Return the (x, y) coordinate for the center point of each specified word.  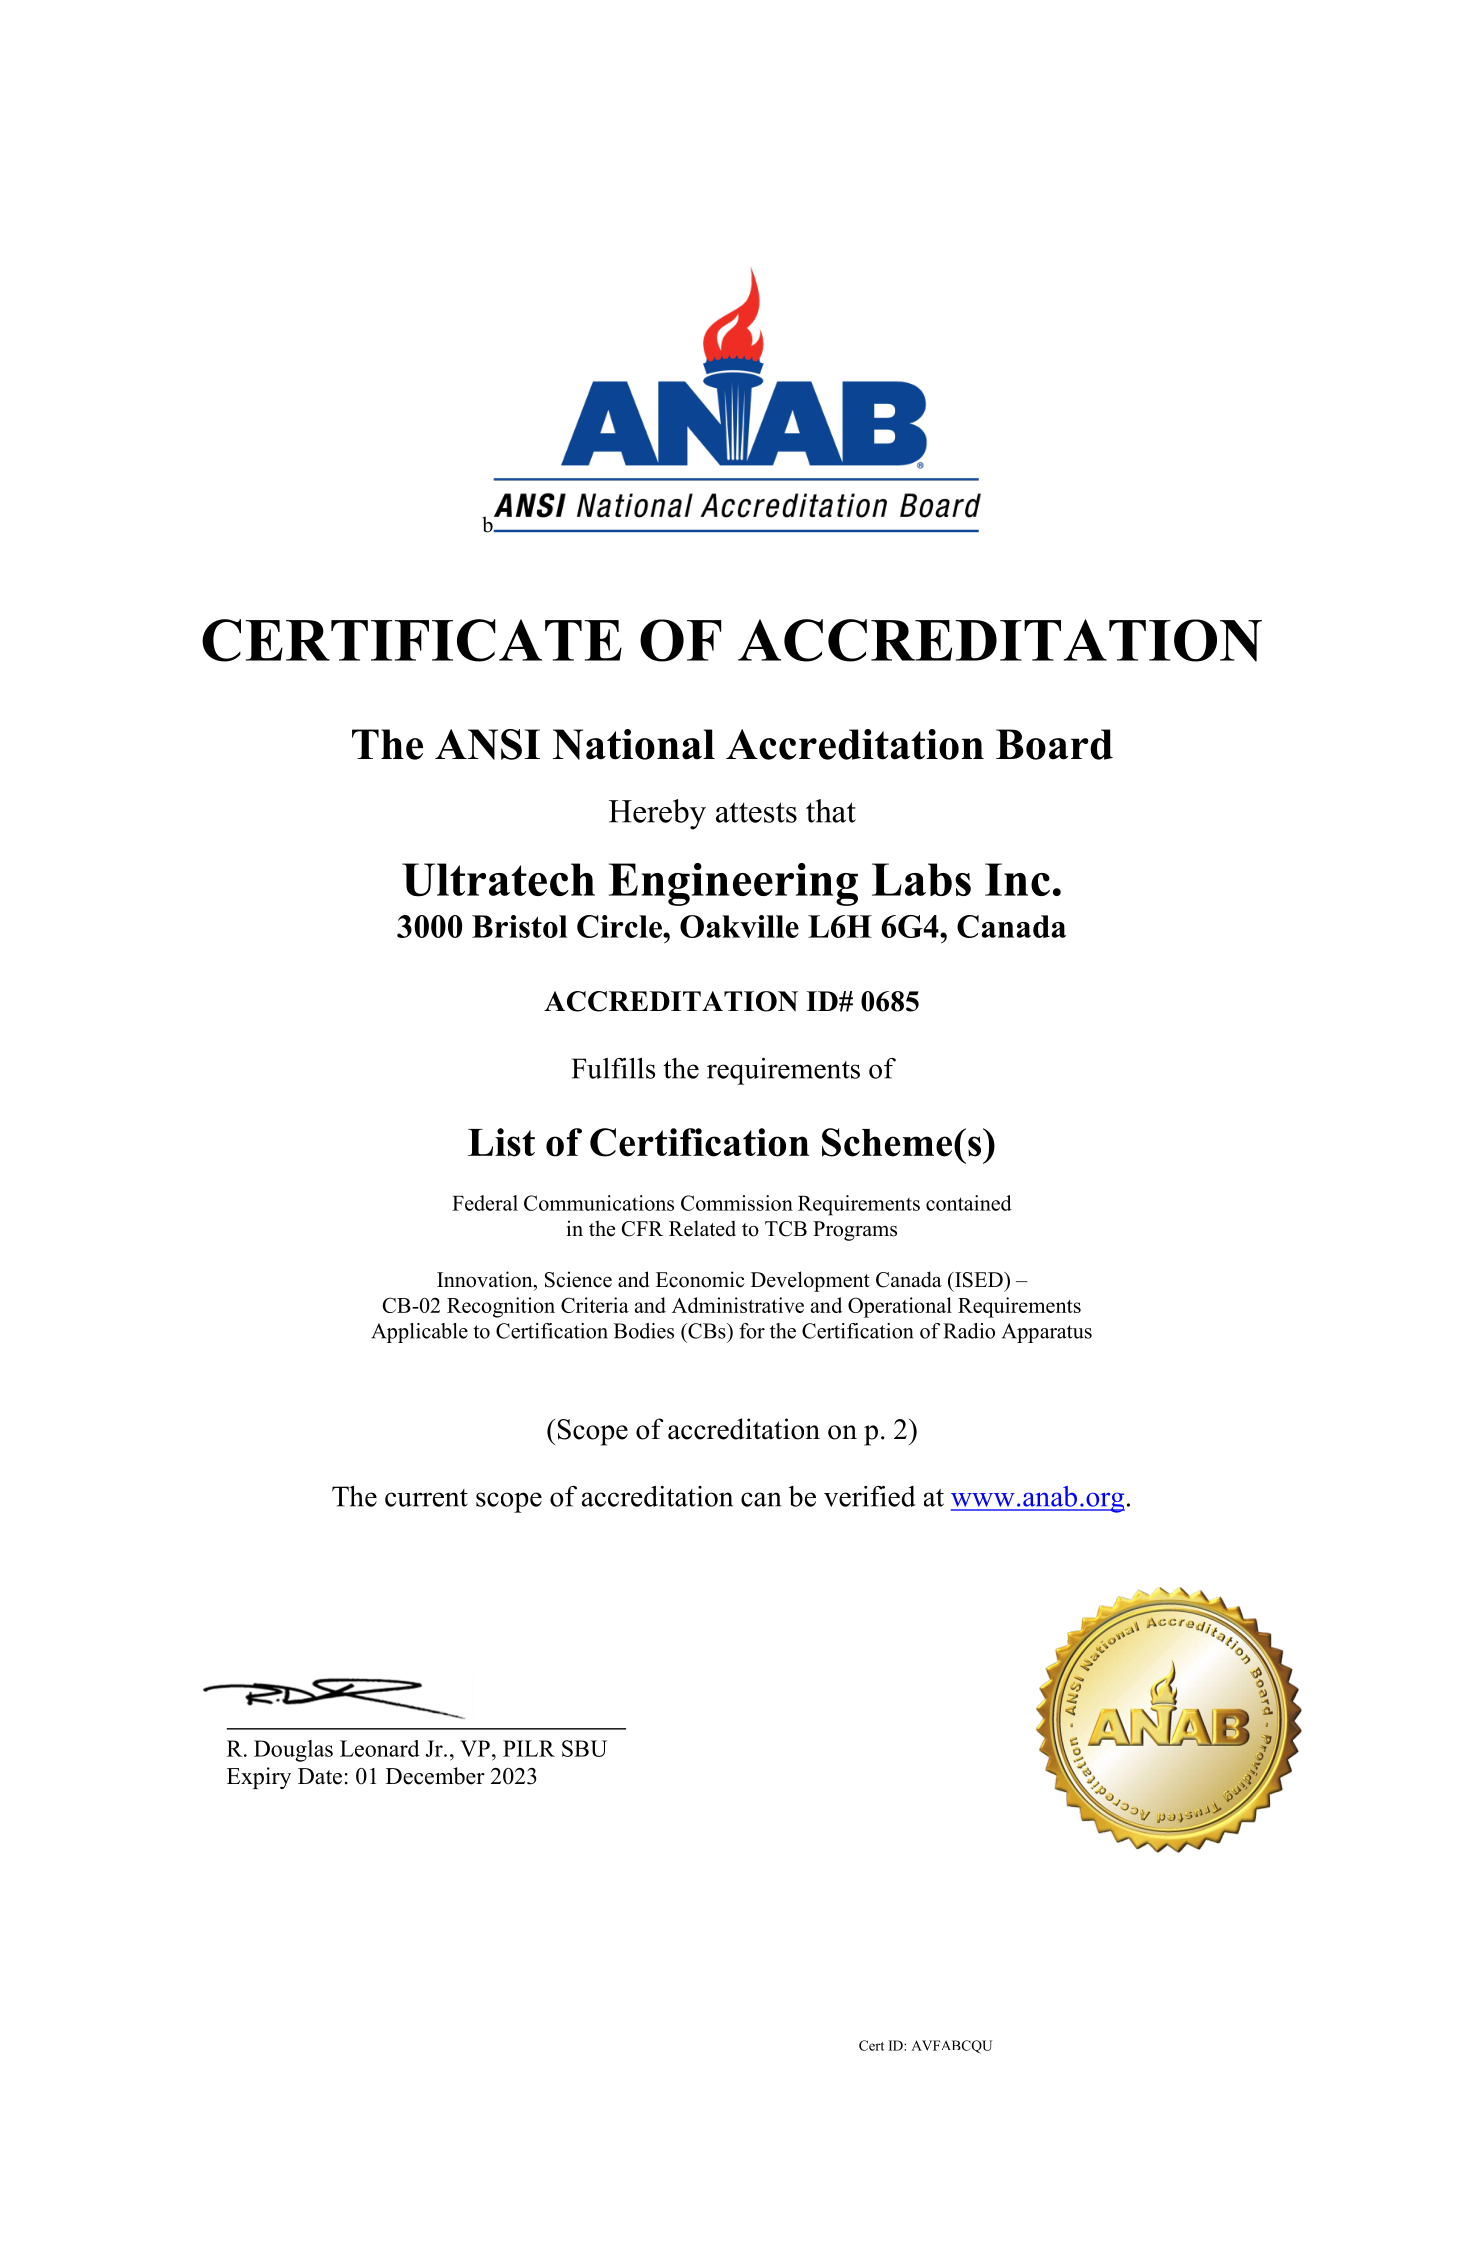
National (634, 744)
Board (1054, 744)
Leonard (380, 1748)
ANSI (487, 744)
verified (870, 1496)
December (435, 1776)
